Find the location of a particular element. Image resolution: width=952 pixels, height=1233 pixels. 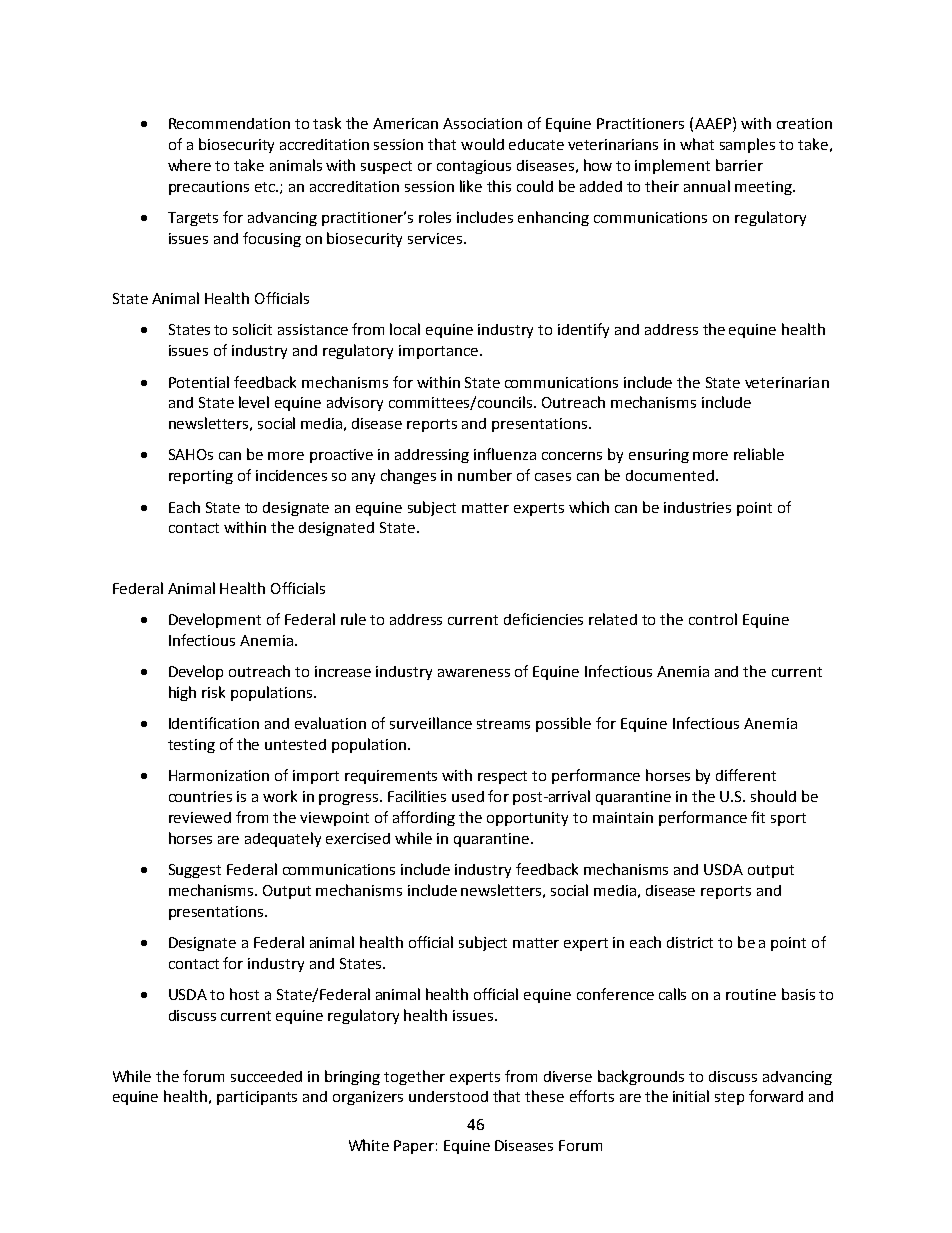

control is located at coordinates (713, 619).
